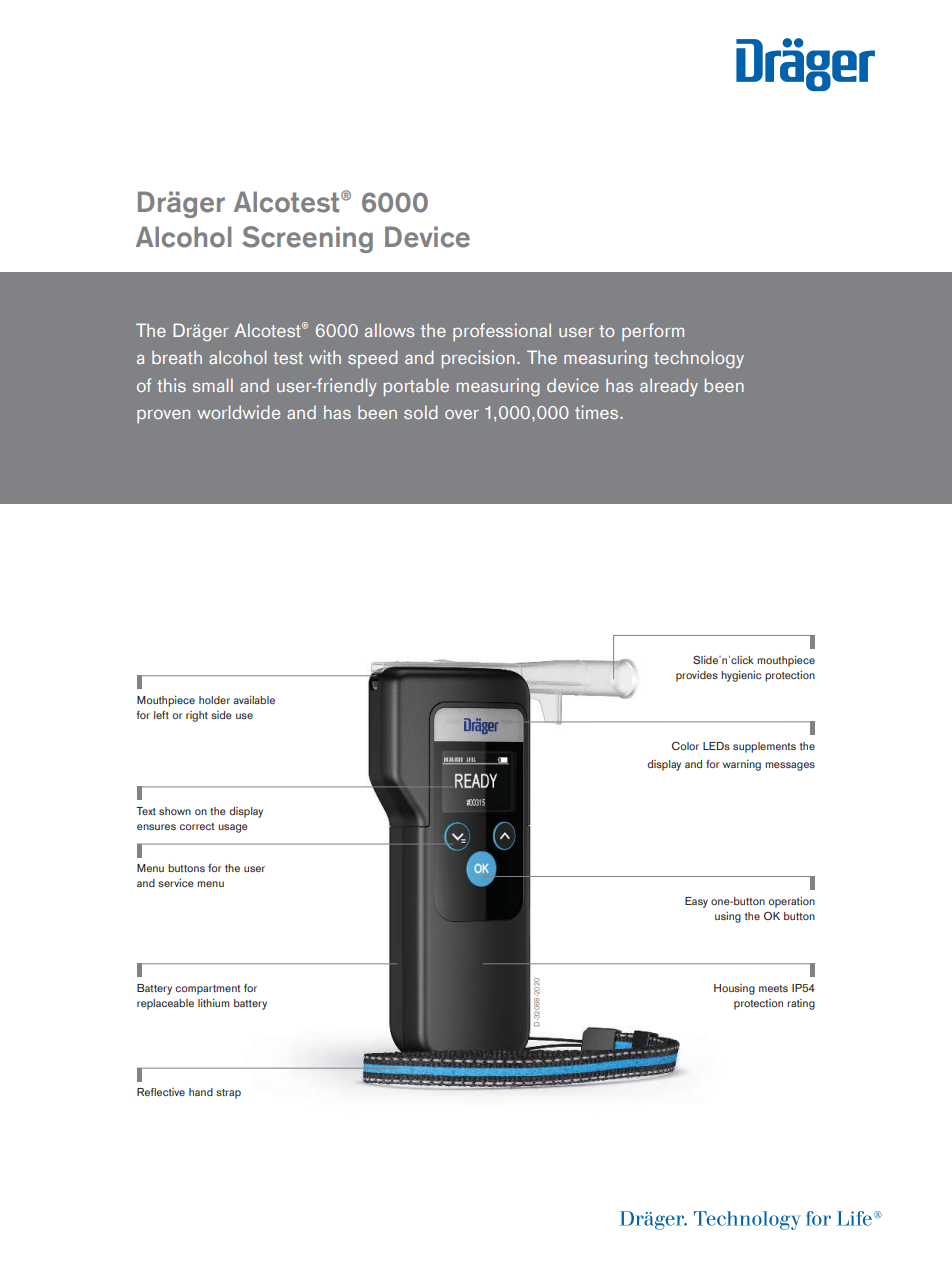 The height and width of the screenshot is (1270, 952). What do you see at coordinates (214, 700) in the screenshot?
I see `holder` at bounding box center [214, 700].
